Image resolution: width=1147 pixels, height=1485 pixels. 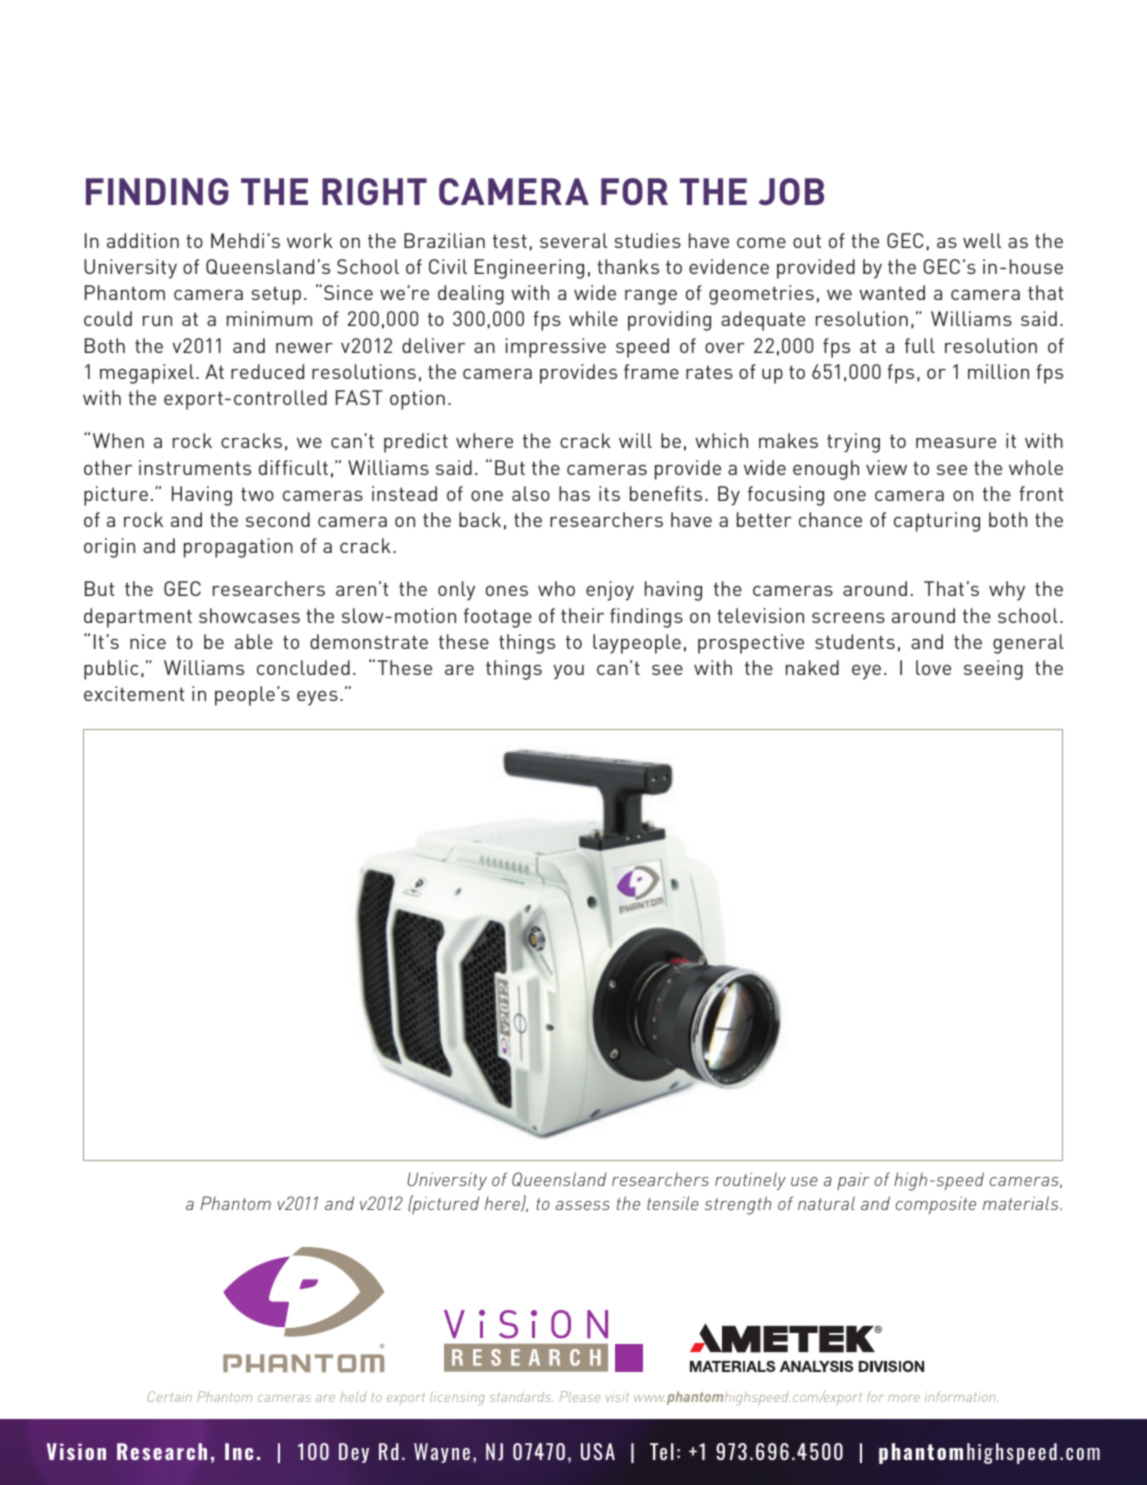 I want to click on love, so click(x=933, y=667).
